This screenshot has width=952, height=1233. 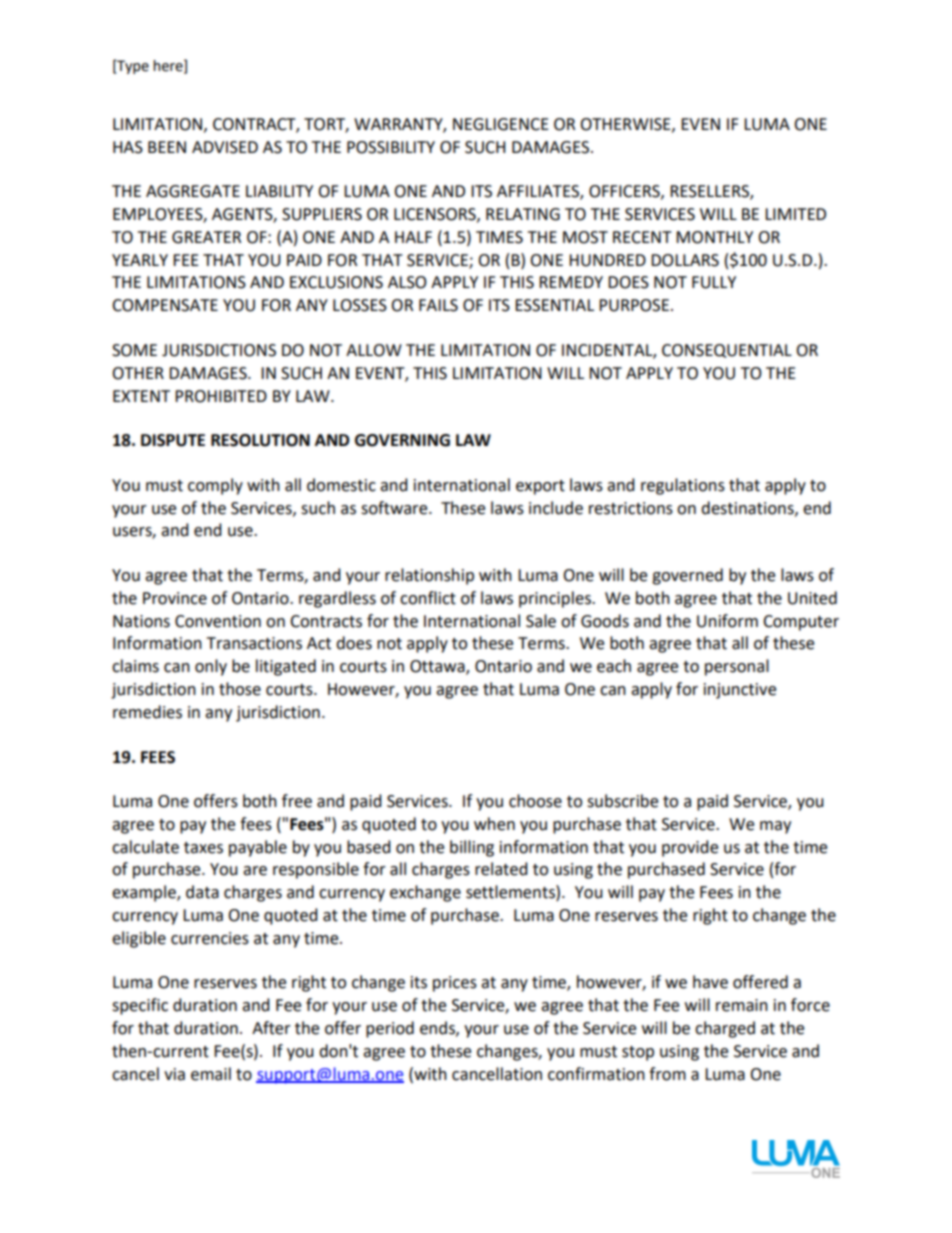 I want to click on Convention, so click(x=218, y=621).
